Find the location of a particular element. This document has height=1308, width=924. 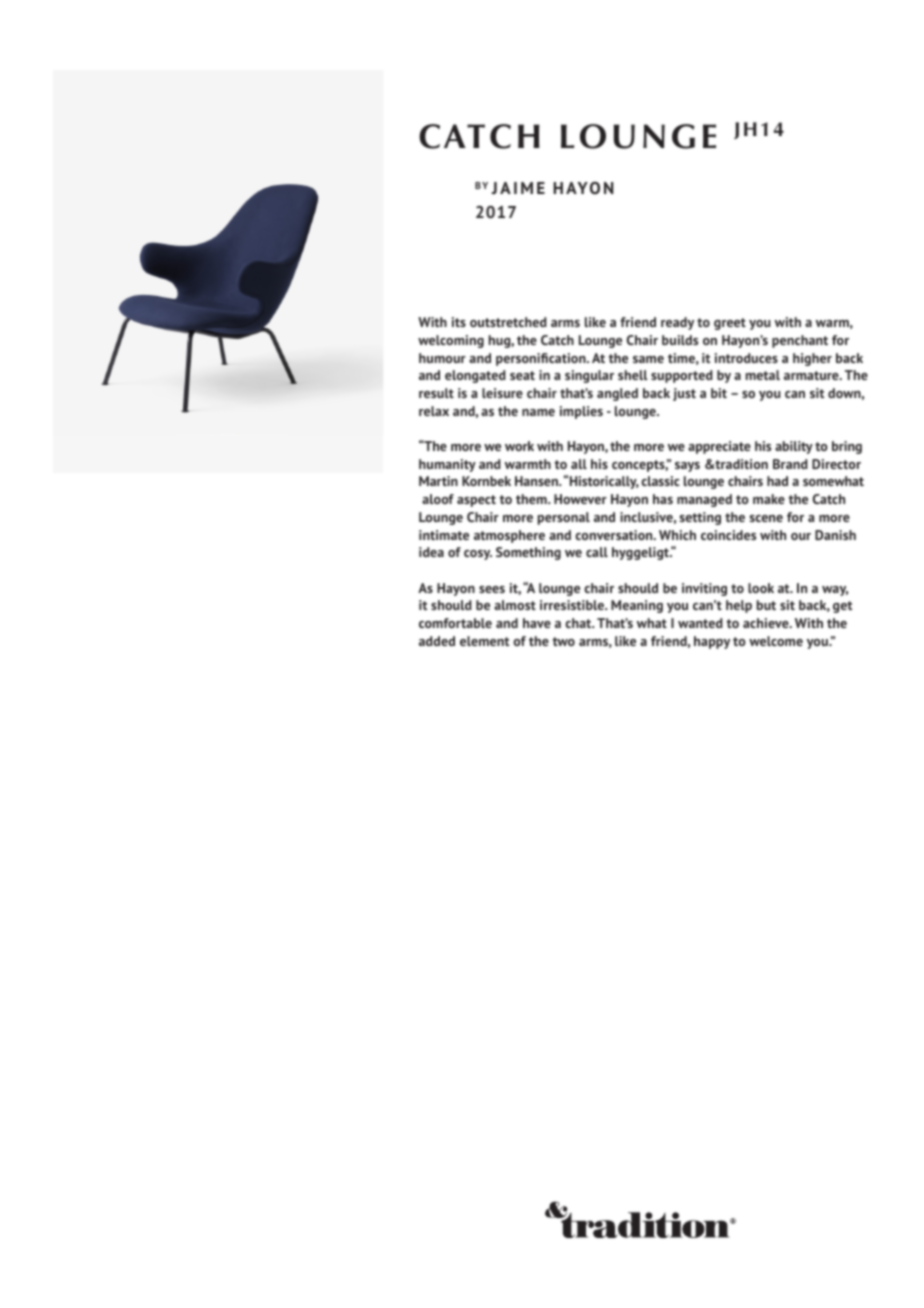

Danish is located at coordinates (835, 535).
